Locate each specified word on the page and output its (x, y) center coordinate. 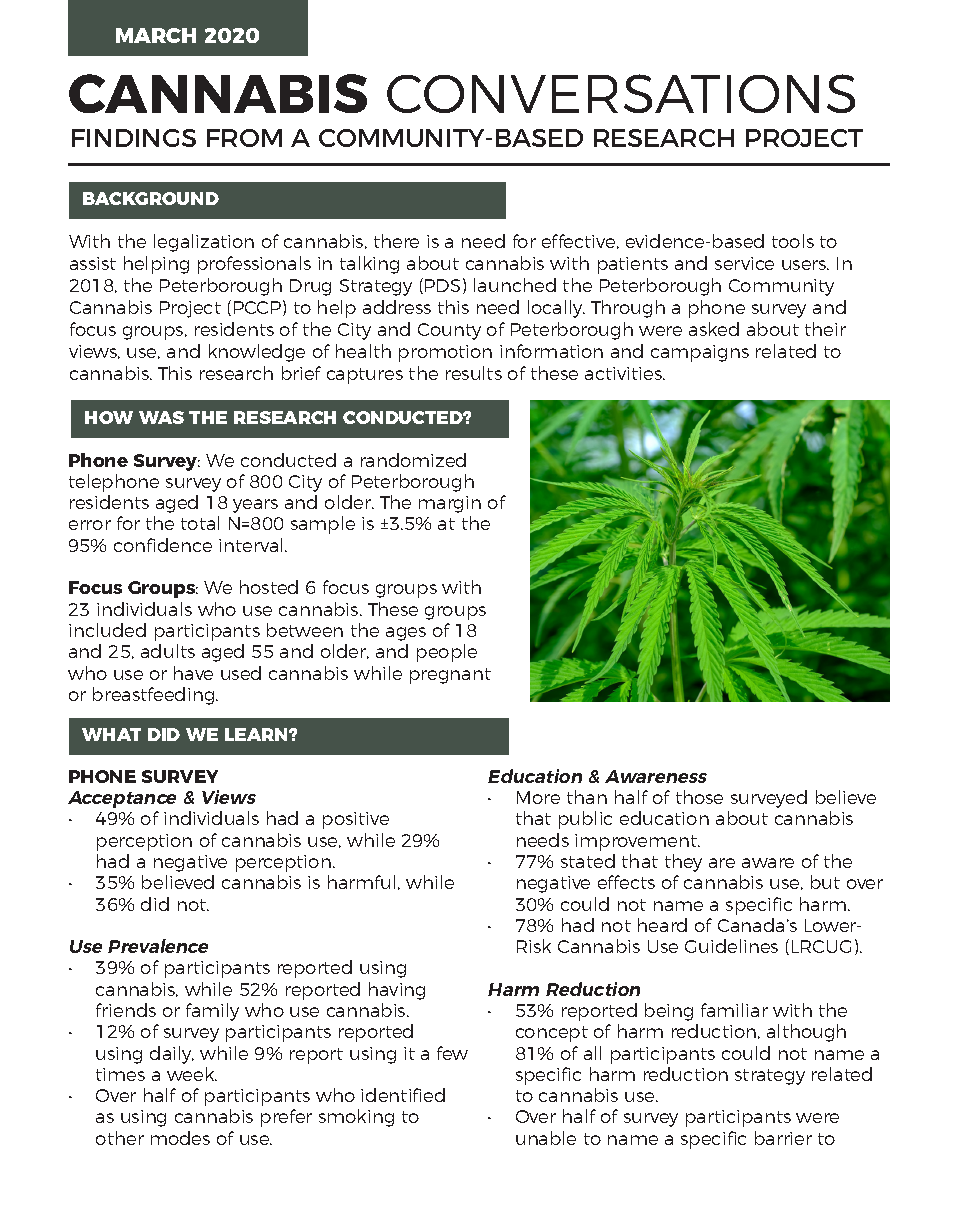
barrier (783, 1138)
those (699, 797)
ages (406, 634)
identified (403, 1095)
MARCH (156, 35)
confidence (163, 545)
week (192, 1074)
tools (793, 241)
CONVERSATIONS (621, 93)
